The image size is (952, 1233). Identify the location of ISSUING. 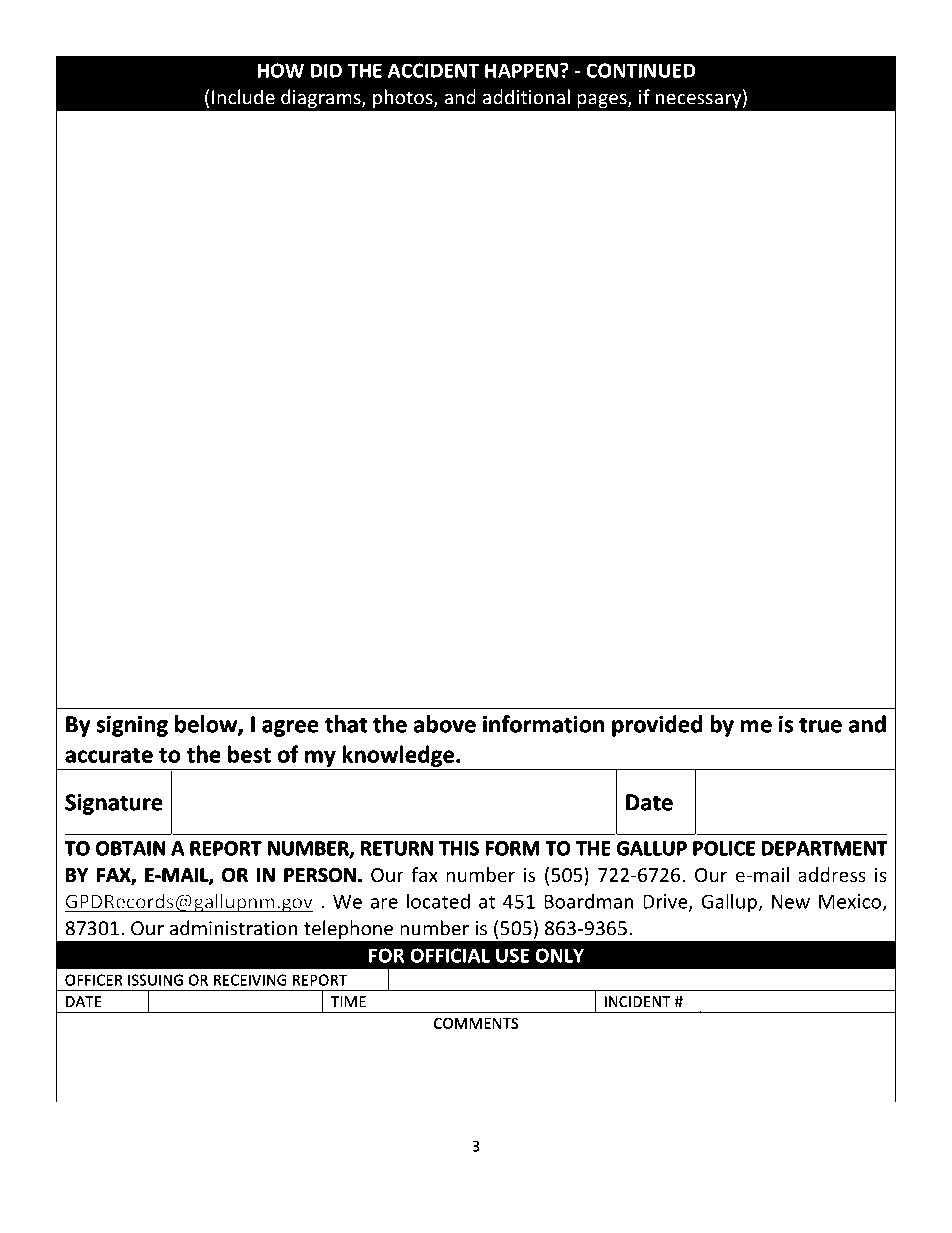
(155, 980).
